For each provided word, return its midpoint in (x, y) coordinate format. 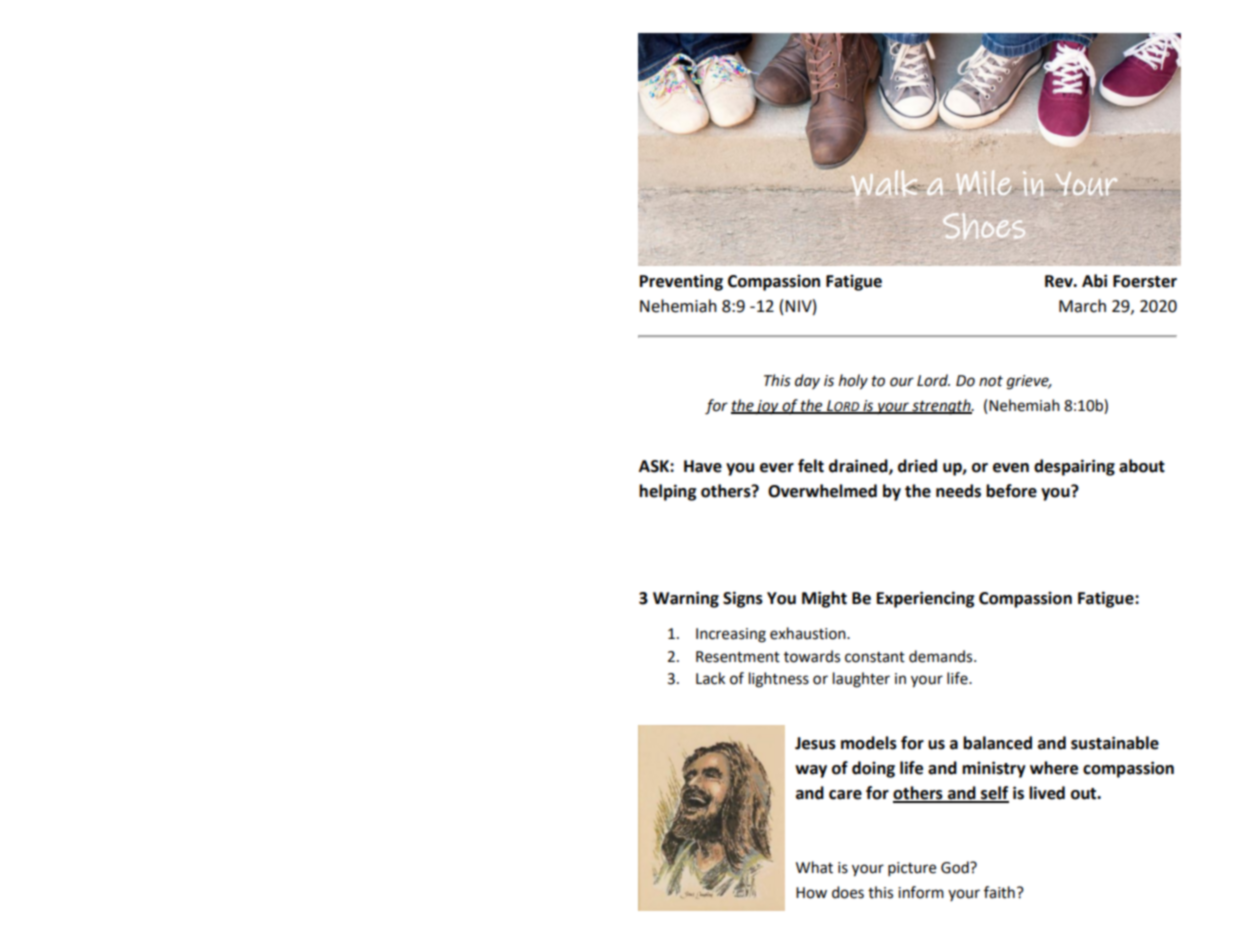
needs (958, 491)
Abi (1094, 281)
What (814, 867)
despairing (1074, 467)
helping (668, 492)
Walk (884, 183)
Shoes (984, 226)
